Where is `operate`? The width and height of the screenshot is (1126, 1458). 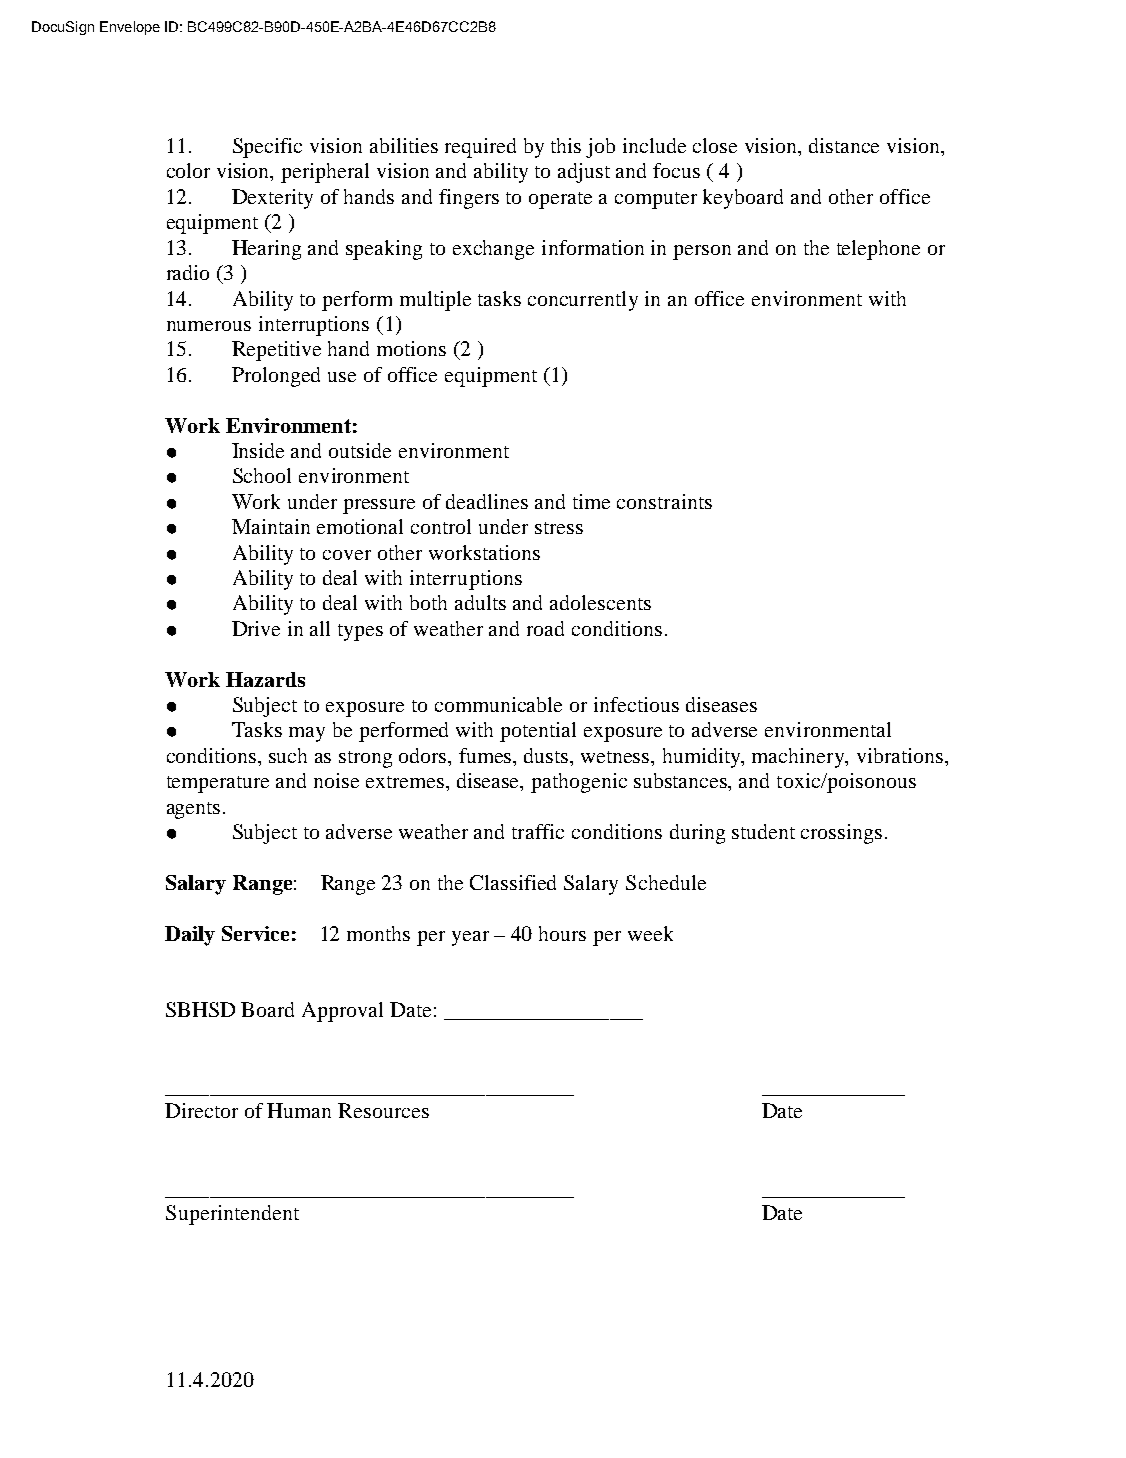 operate is located at coordinates (560, 200).
